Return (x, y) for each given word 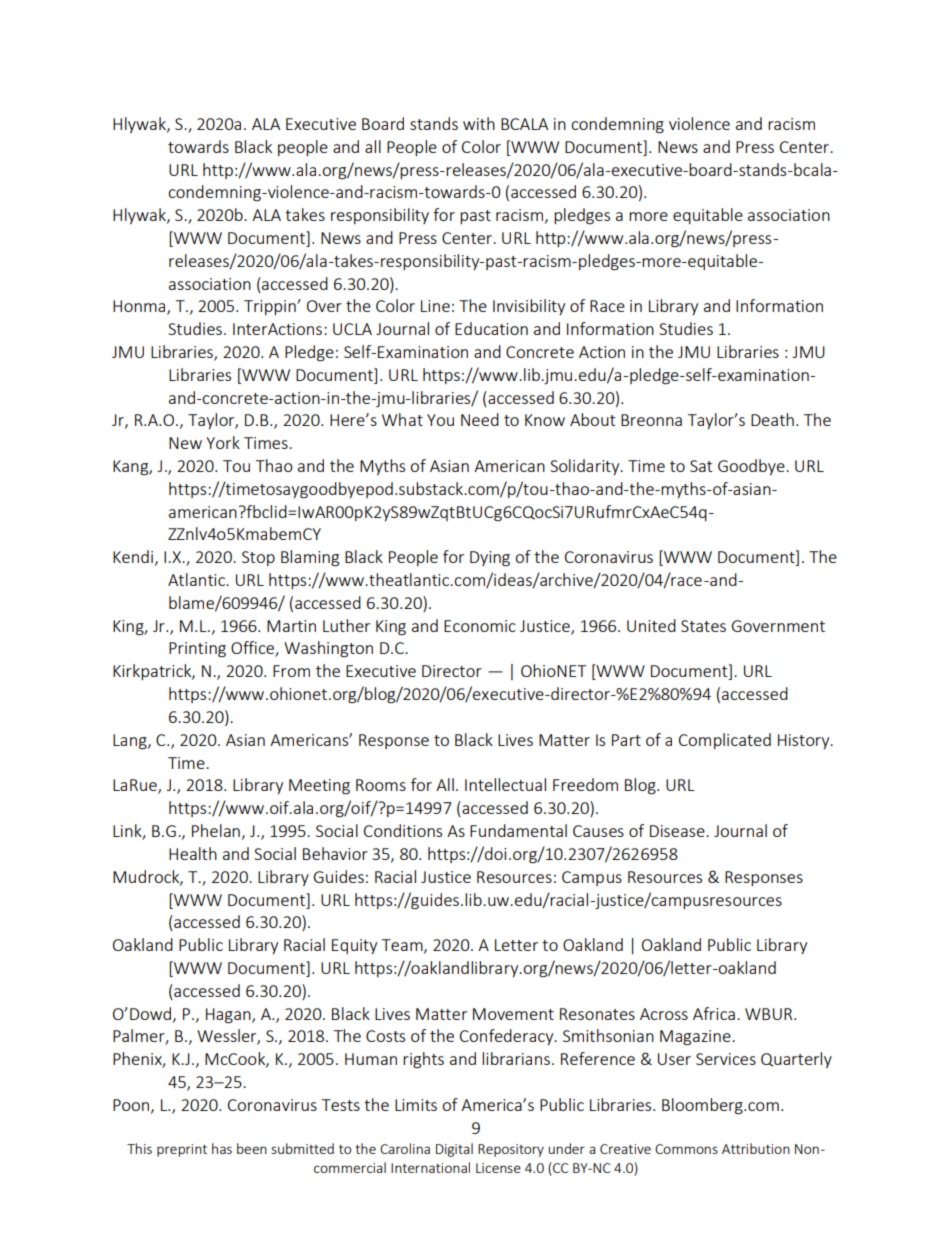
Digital (454, 1150)
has (222, 1148)
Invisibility (529, 307)
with (479, 123)
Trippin (271, 307)
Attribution (756, 1148)
